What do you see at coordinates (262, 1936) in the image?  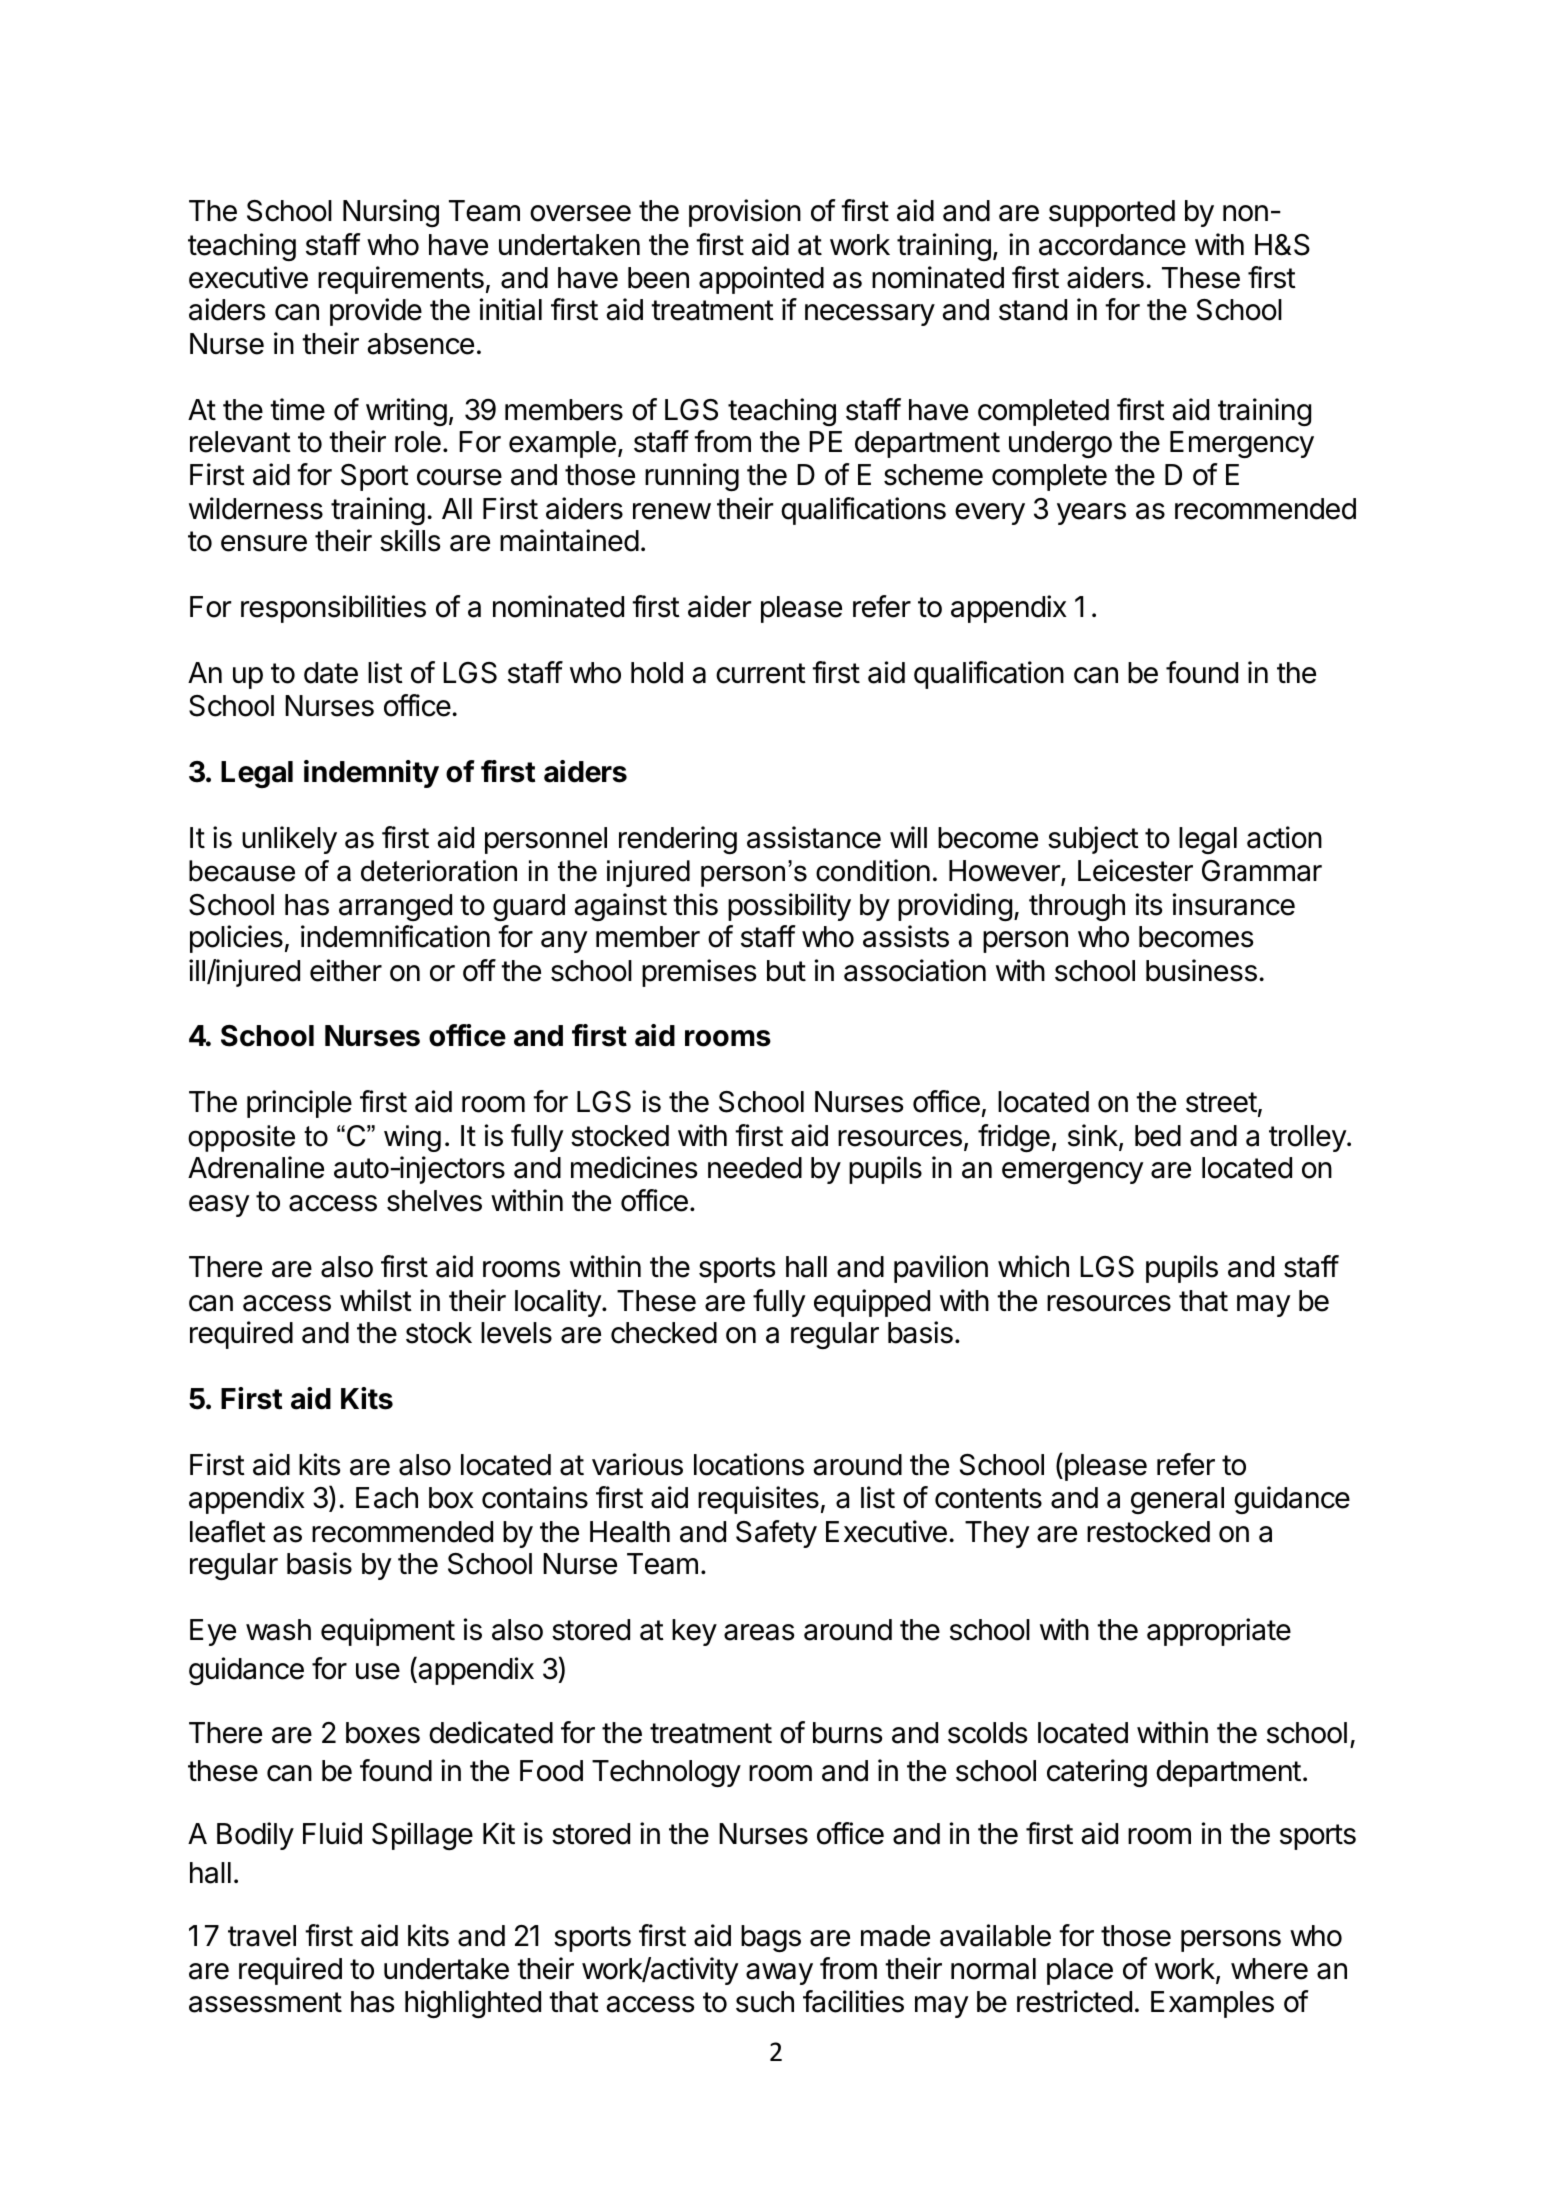 I see `travel` at bounding box center [262, 1936].
